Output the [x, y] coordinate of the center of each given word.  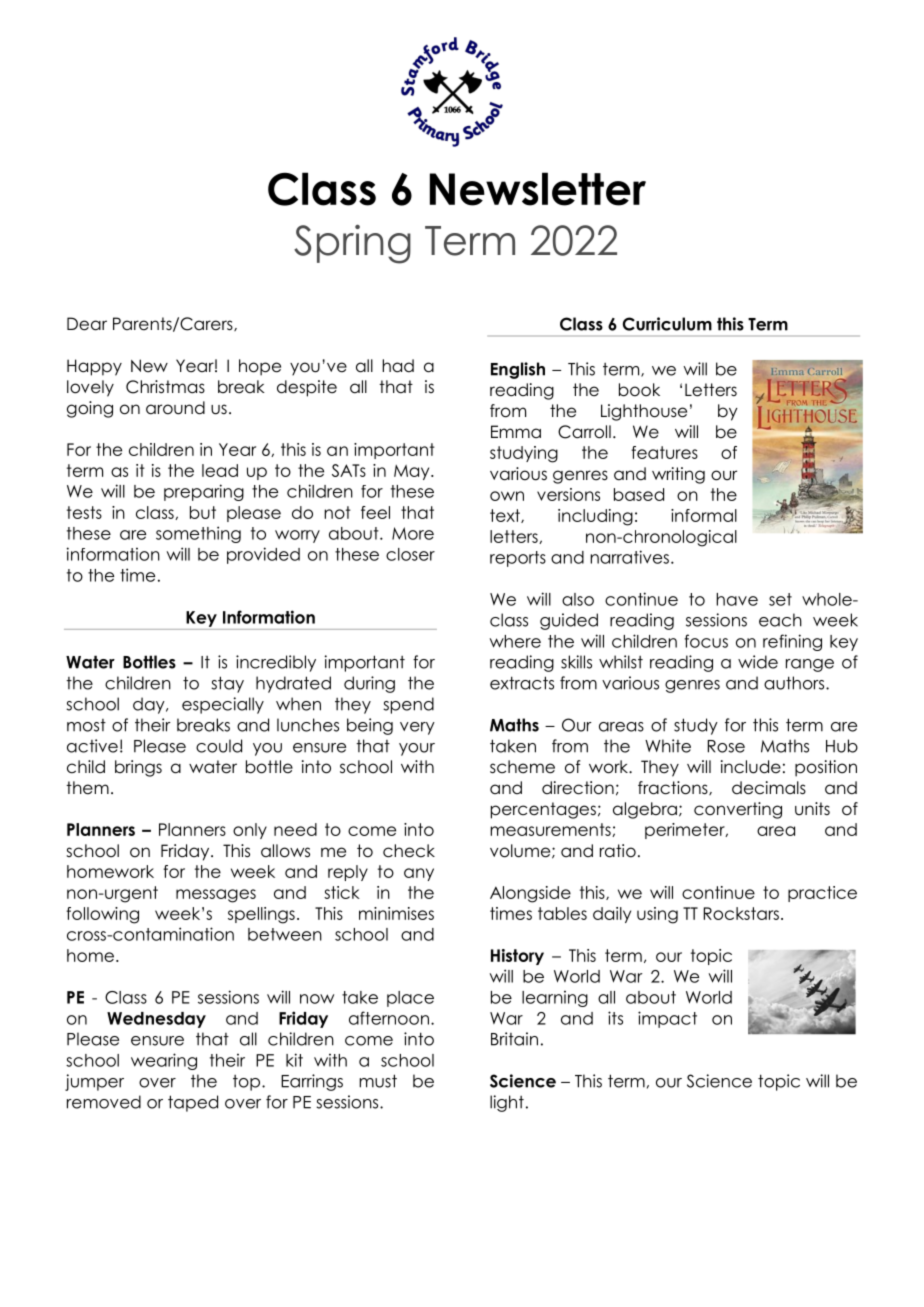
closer [410, 554]
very [417, 728]
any [419, 874]
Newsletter [538, 189]
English [518, 370]
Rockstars [741, 913]
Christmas [165, 387]
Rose [726, 746]
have [737, 599]
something [198, 534]
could [219, 746]
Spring [352, 244]
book [639, 390]
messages [216, 896]
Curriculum [667, 324]
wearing [164, 1061]
